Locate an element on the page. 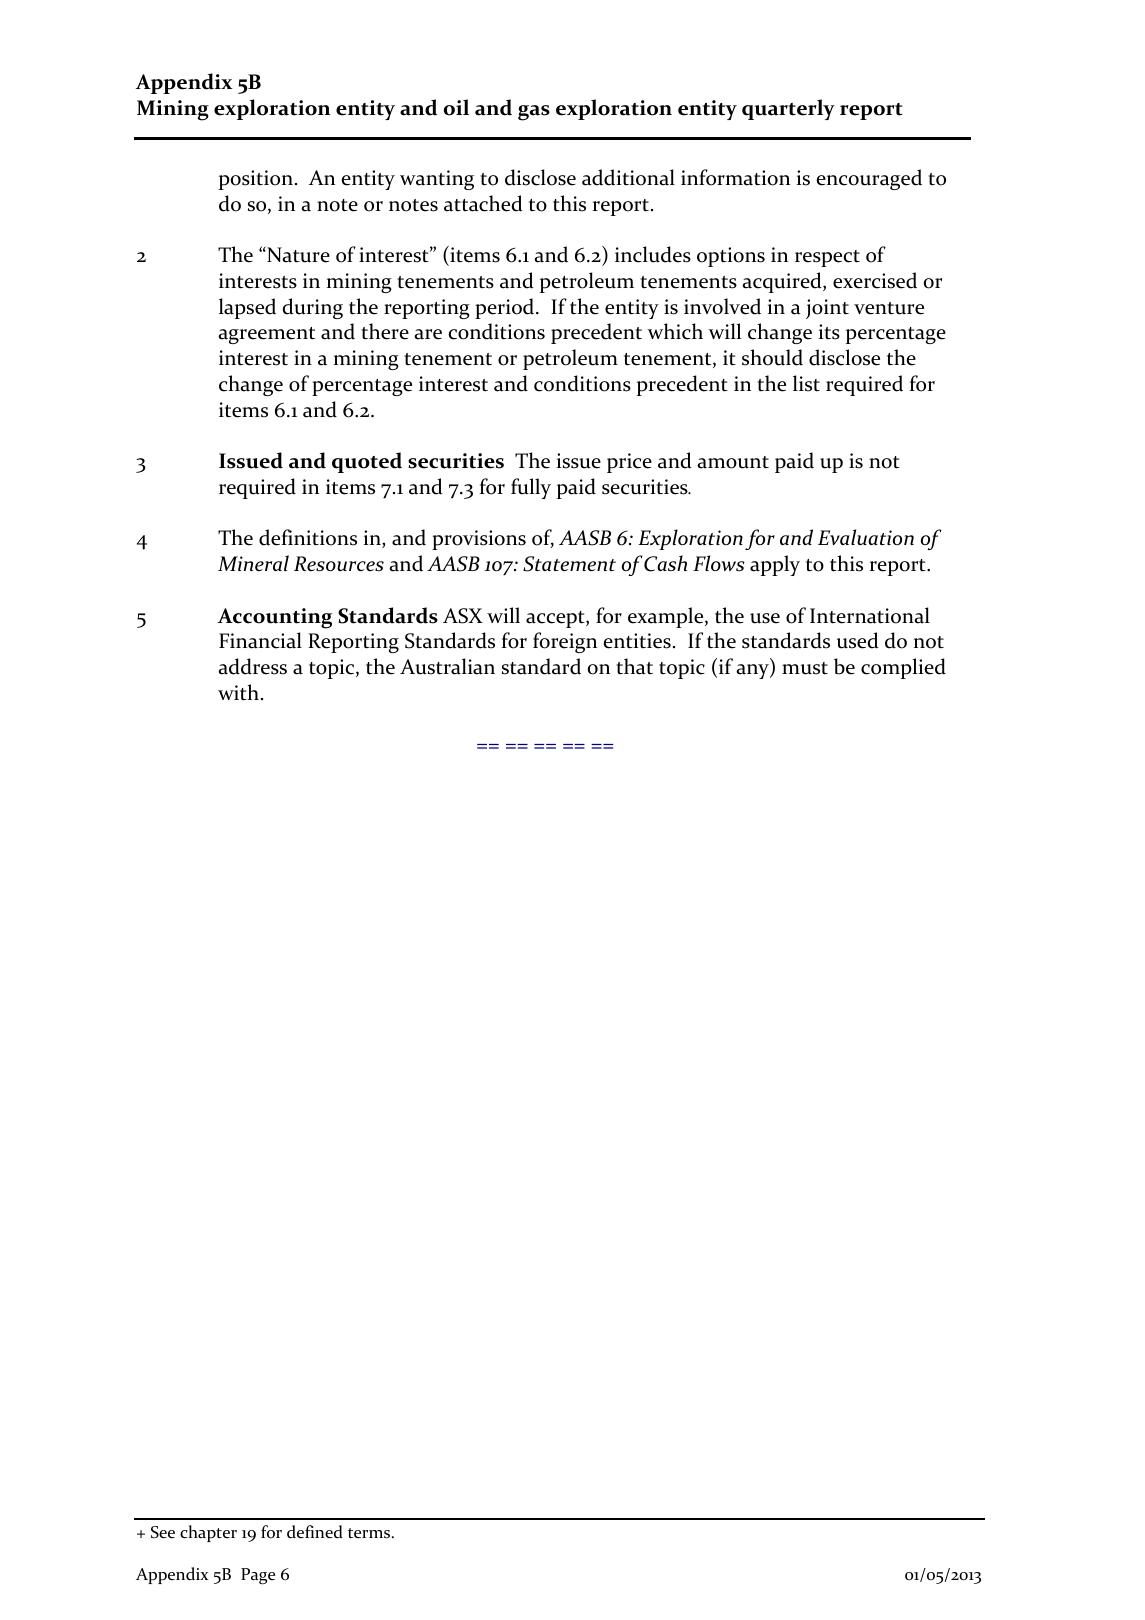  defined is located at coordinates (315, 1532).
